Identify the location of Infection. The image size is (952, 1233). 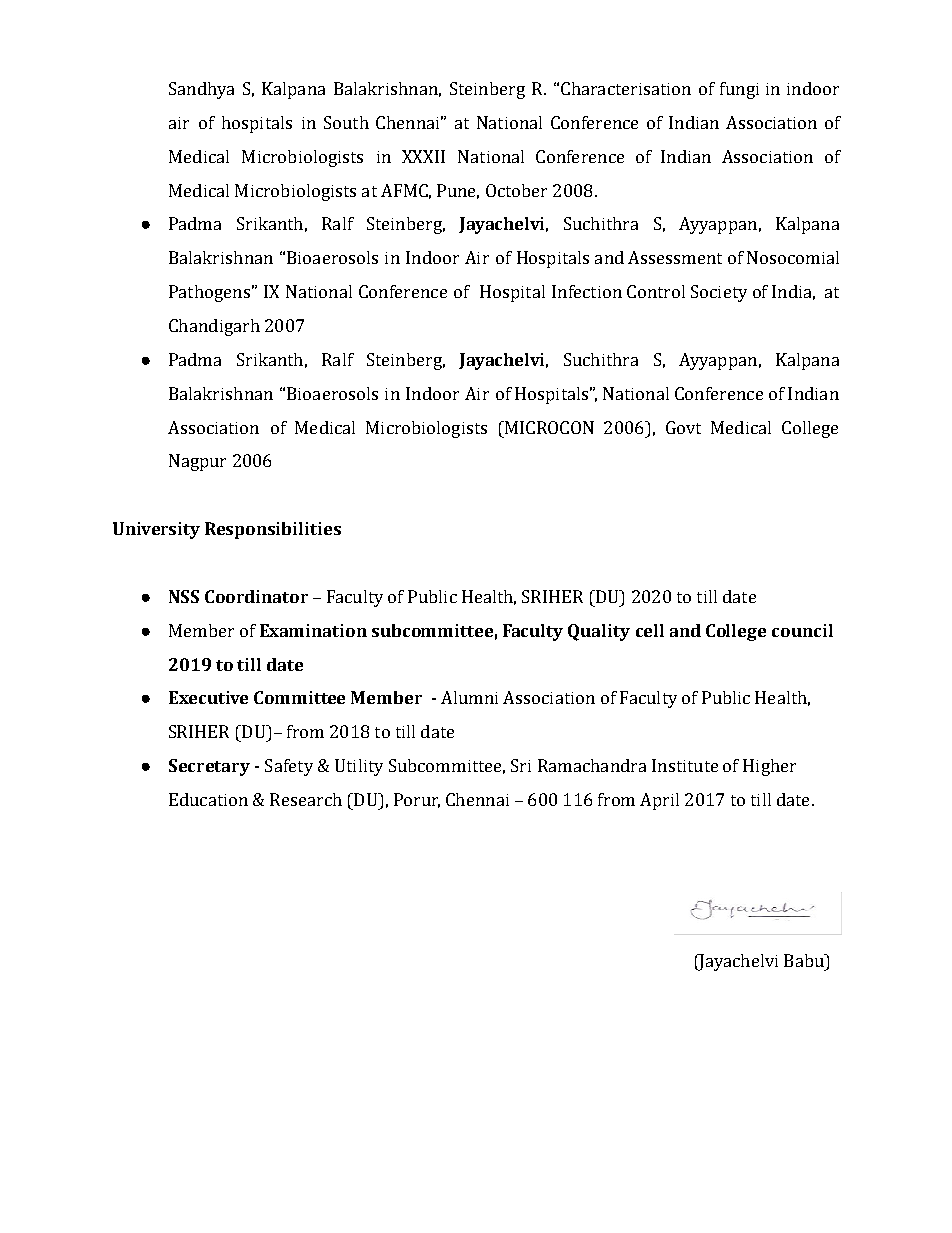
(587, 291).
